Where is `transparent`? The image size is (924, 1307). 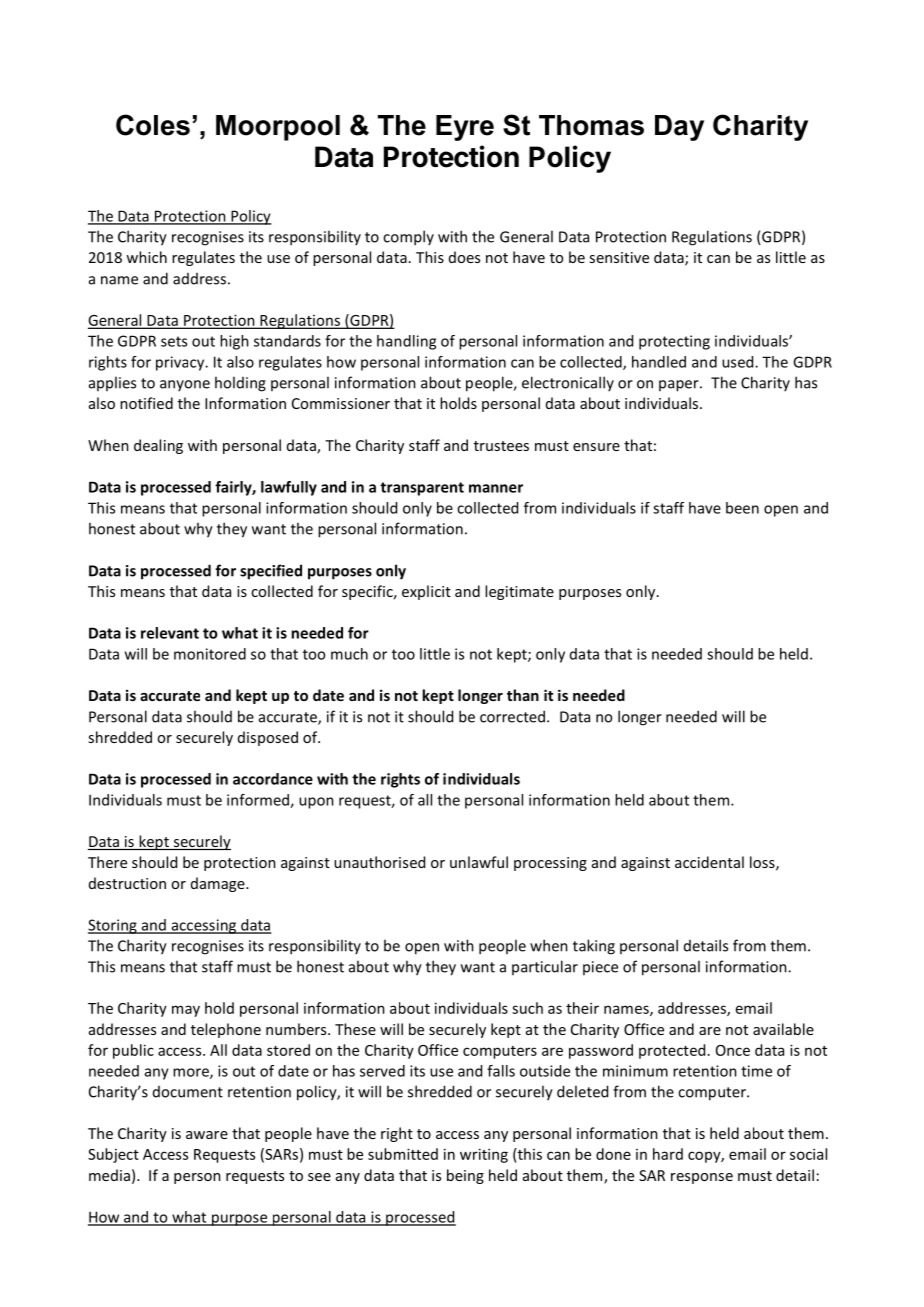
transparent is located at coordinates (422, 489).
